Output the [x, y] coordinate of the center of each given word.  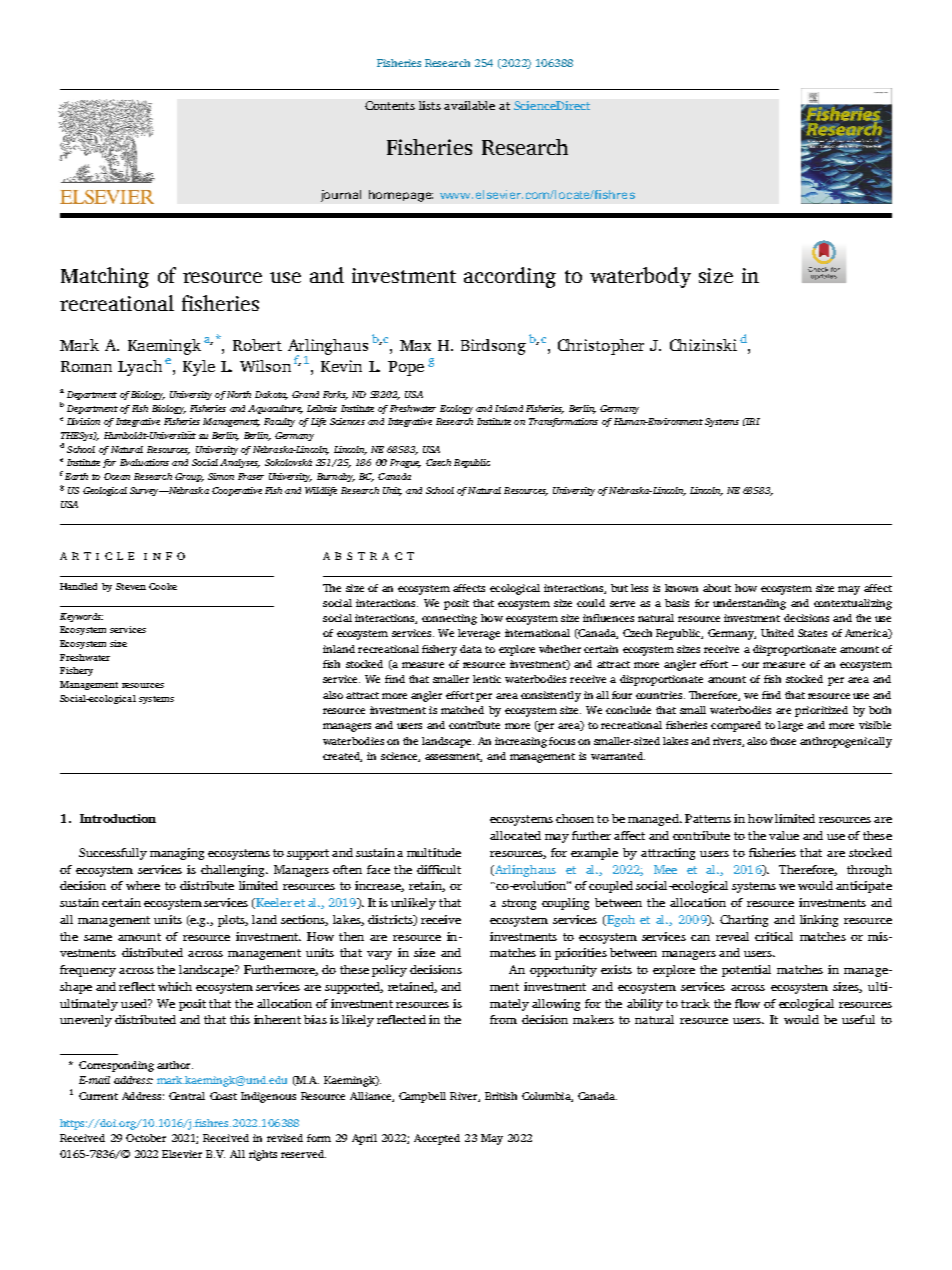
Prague [405, 463]
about [717, 588]
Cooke [163, 586]
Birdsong [493, 347]
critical [774, 936]
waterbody [640, 277]
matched [462, 710]
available [469, 105]
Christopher [601, 347]
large [790, 726]
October [146, 1138]
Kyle [199, 368]
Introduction [118, 818]
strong [519, 904]
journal [341, 196]
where [143, 885]
